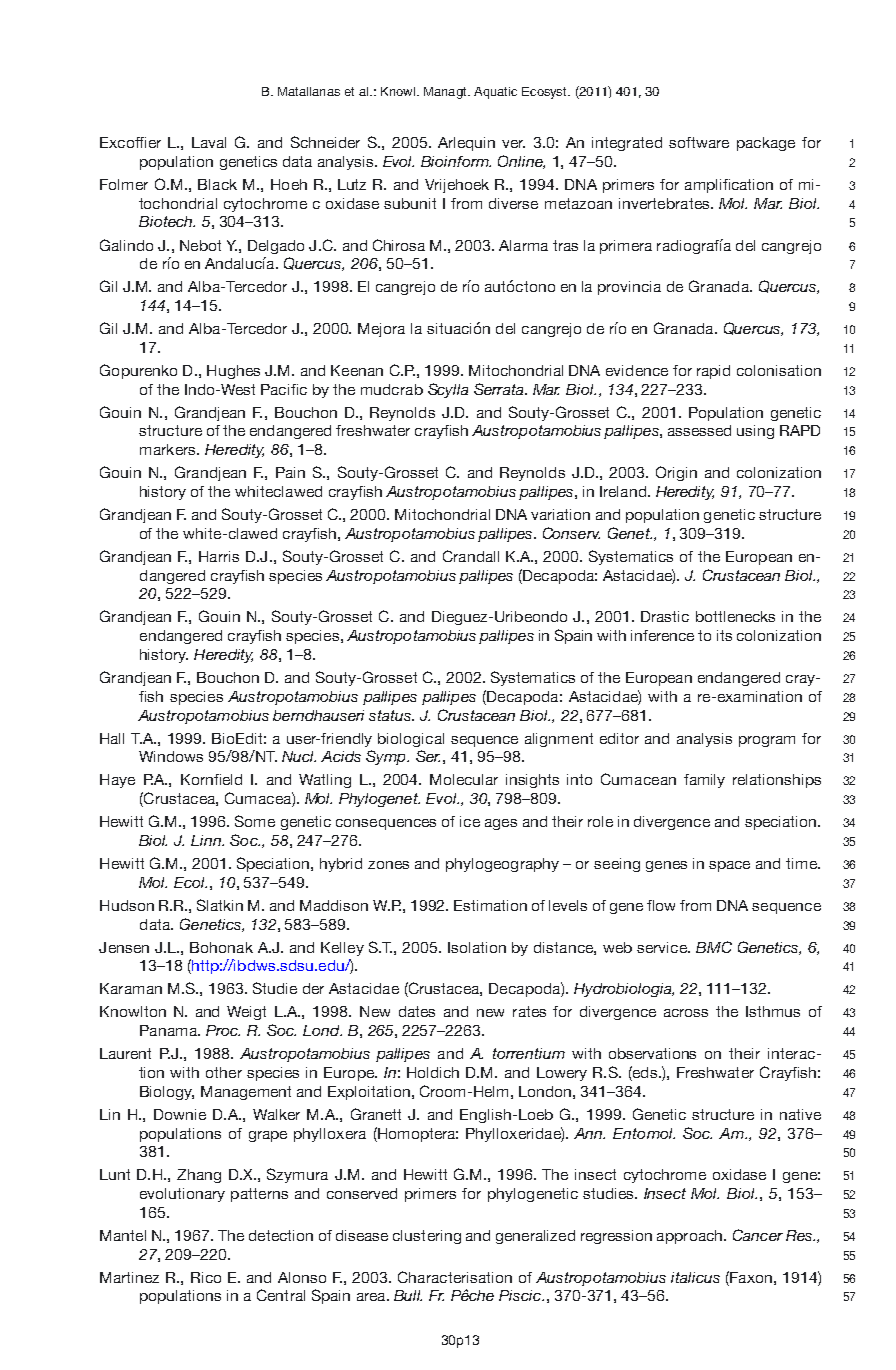 The image size is (896, 1370). Describe the element at coordinates (471, 556) in the screenshot. I see `Crandall` at that location.
